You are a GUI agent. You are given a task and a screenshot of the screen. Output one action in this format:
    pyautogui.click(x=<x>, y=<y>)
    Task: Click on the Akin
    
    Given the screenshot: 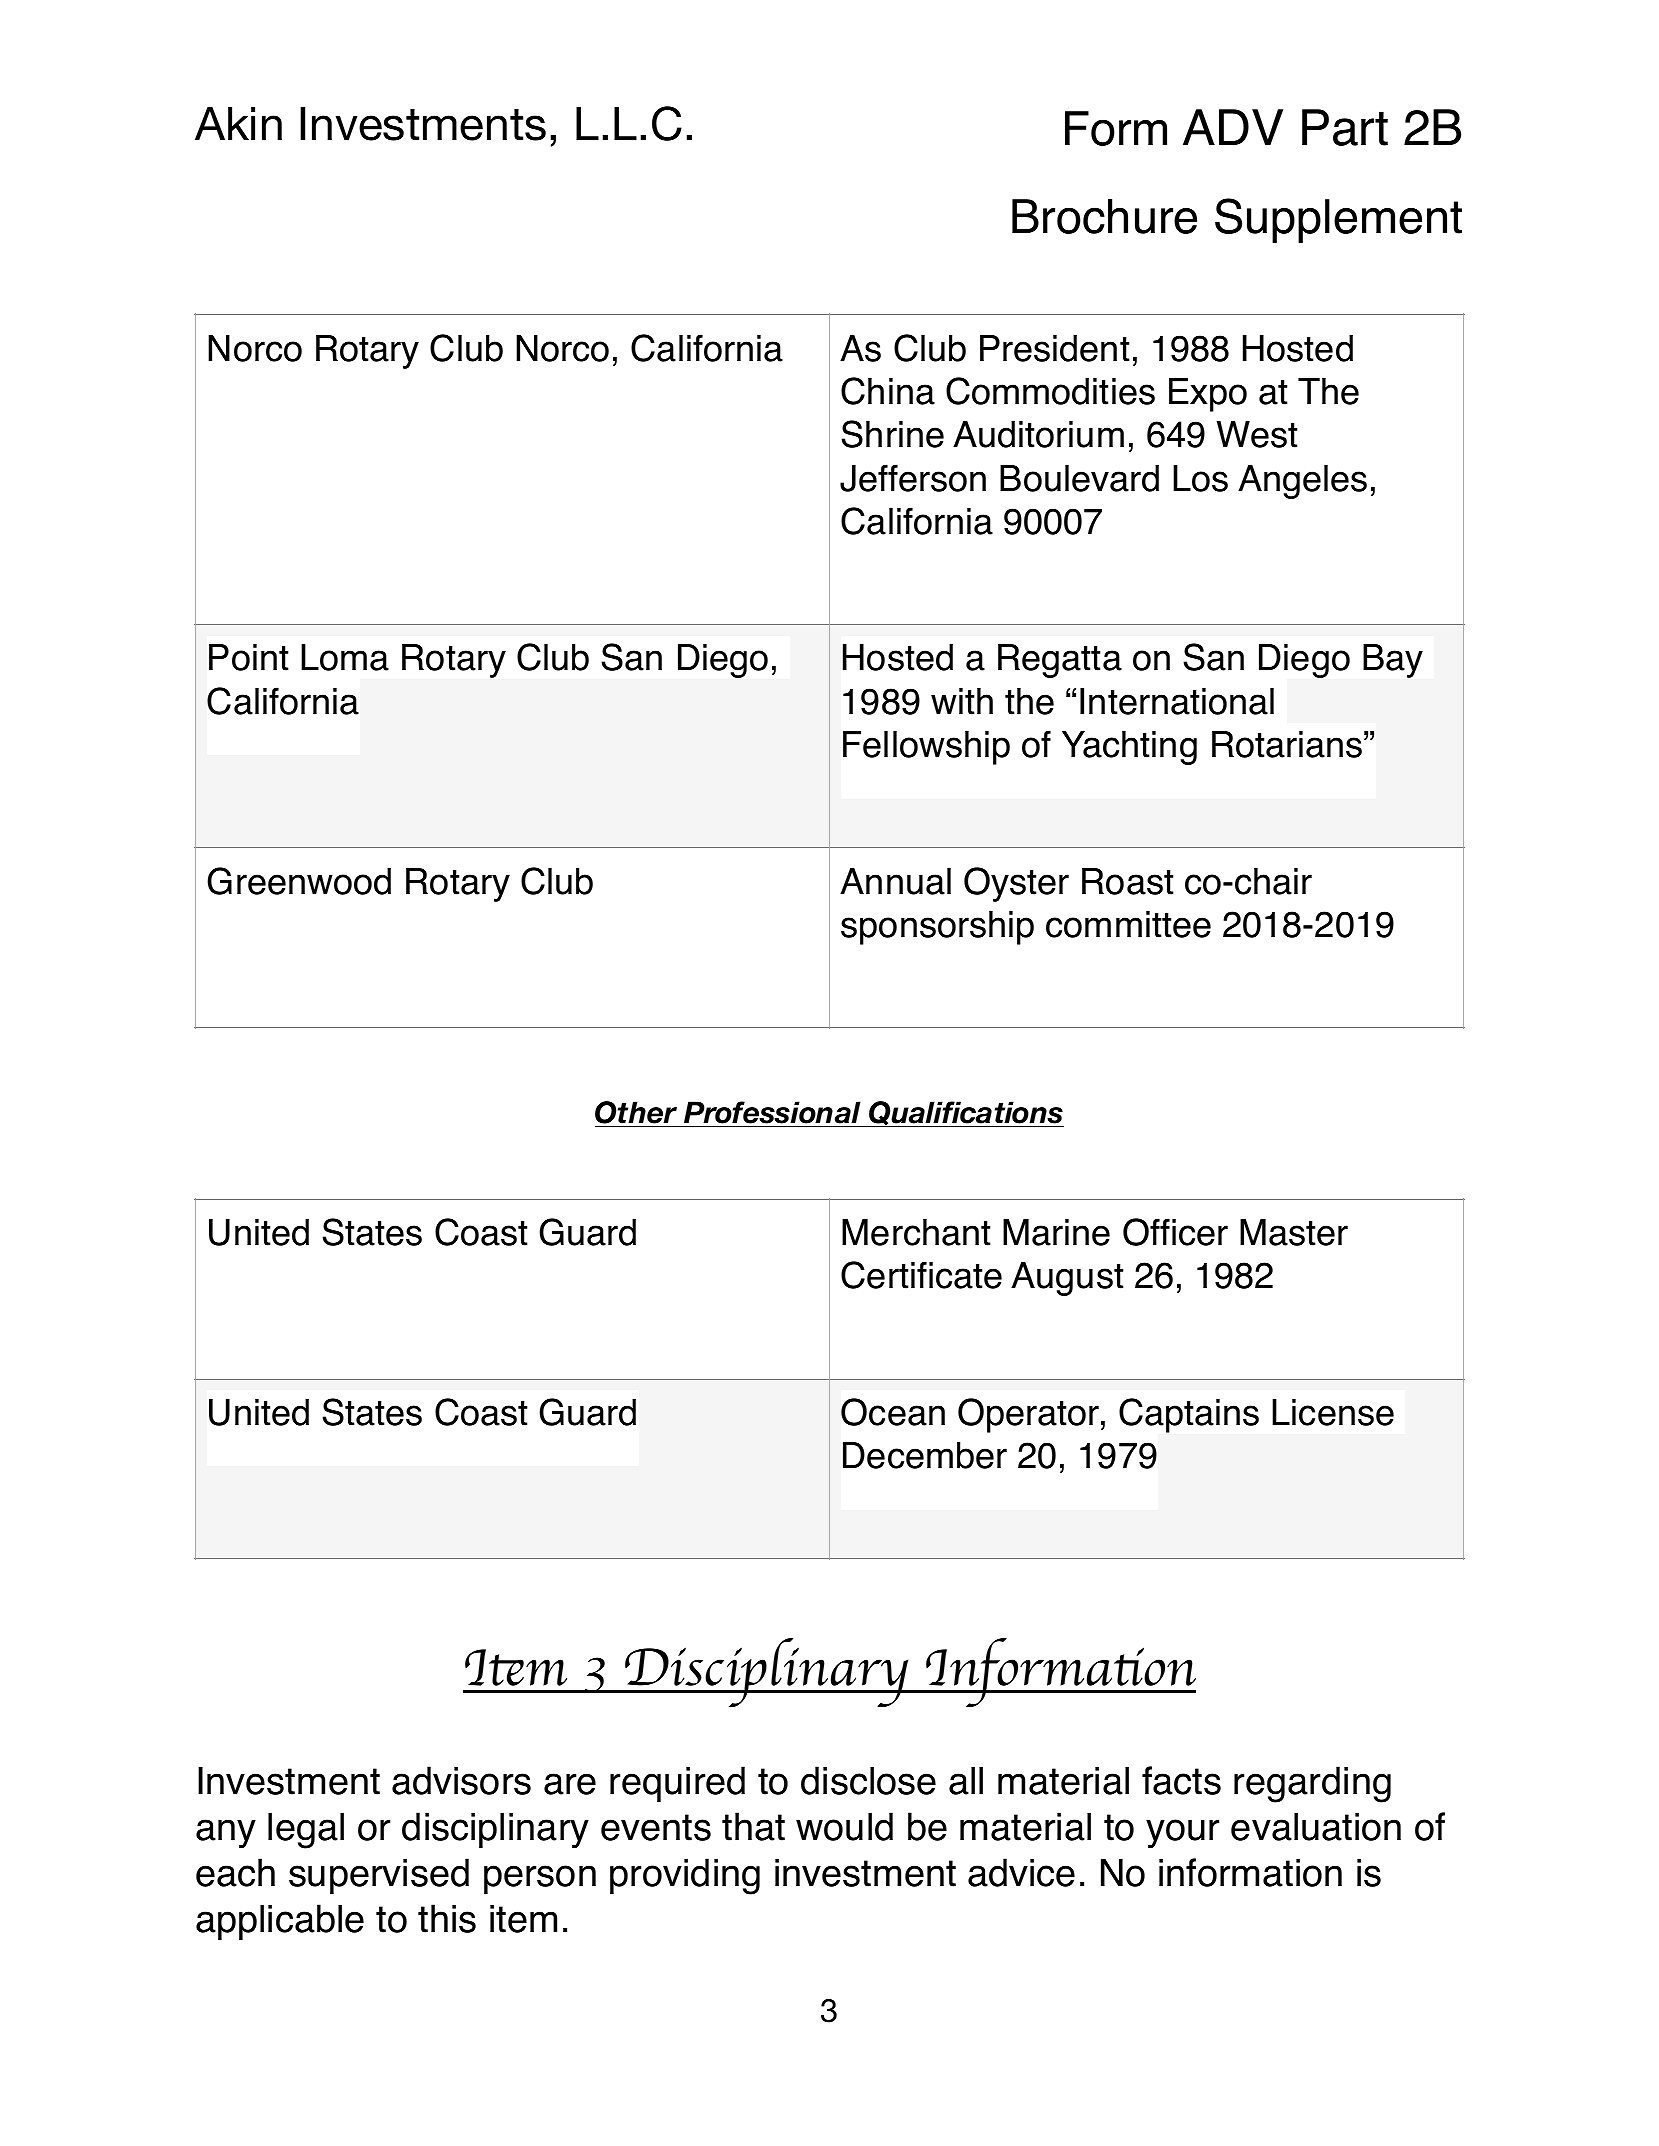 What is the action you would take?
    pyautogui.click(x=238, y=123)
